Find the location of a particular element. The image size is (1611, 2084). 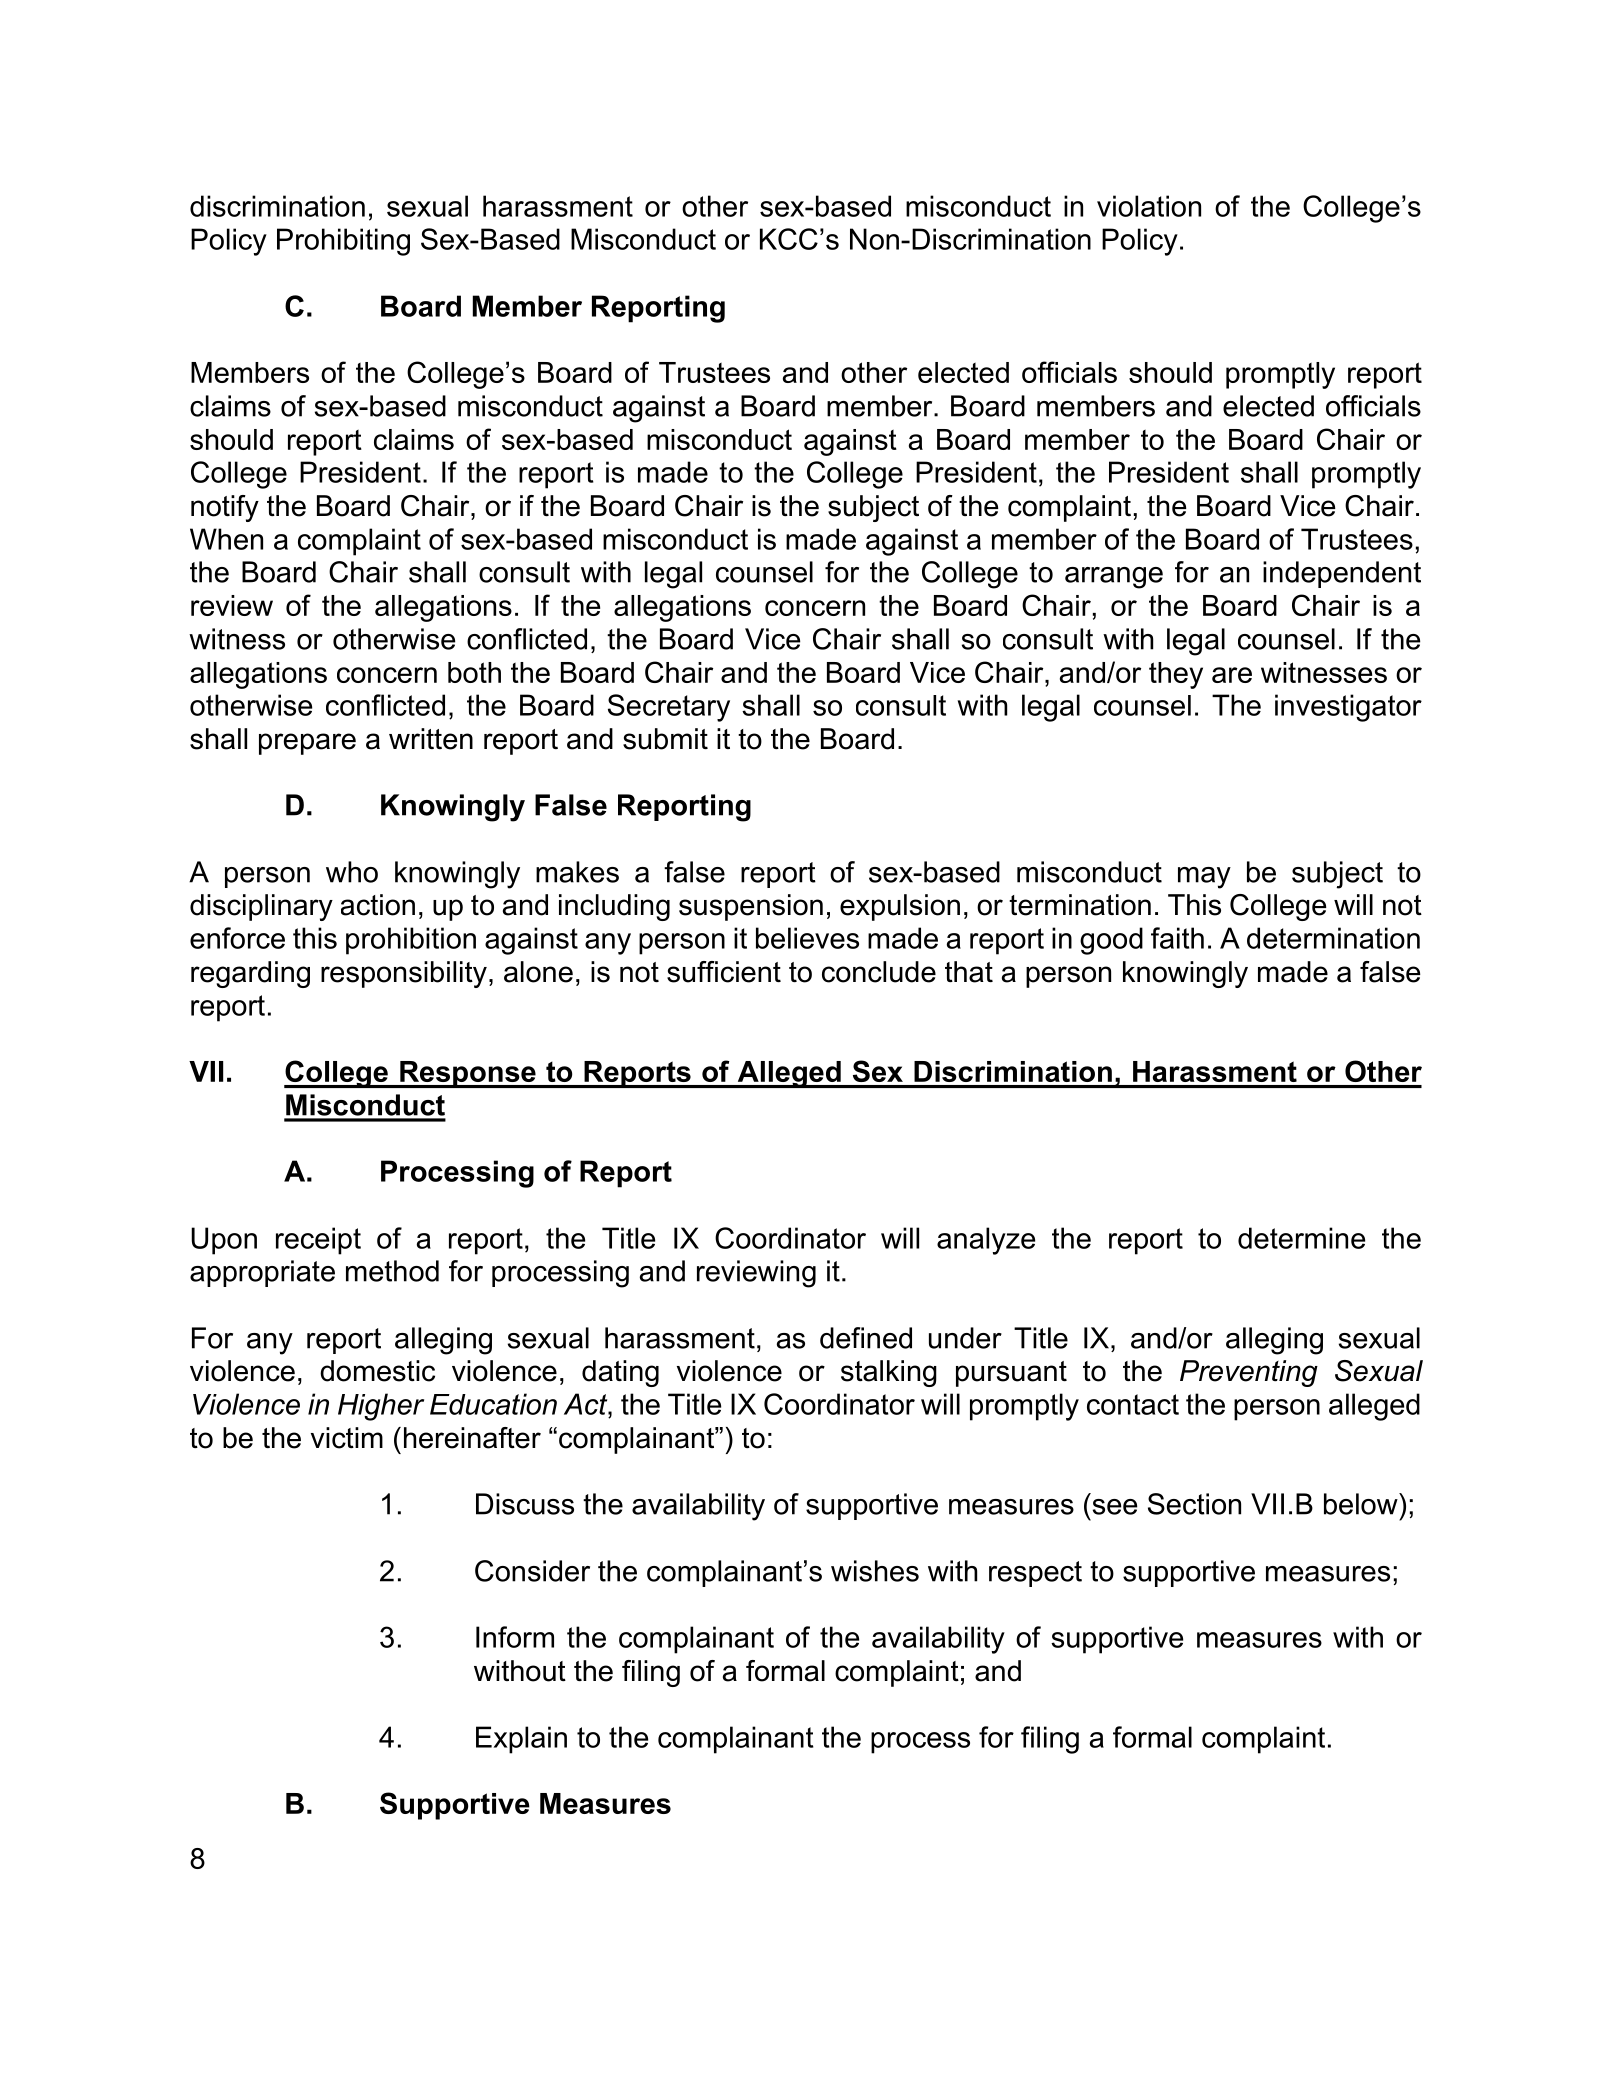

violation is located at coordinates (1149, 206).
